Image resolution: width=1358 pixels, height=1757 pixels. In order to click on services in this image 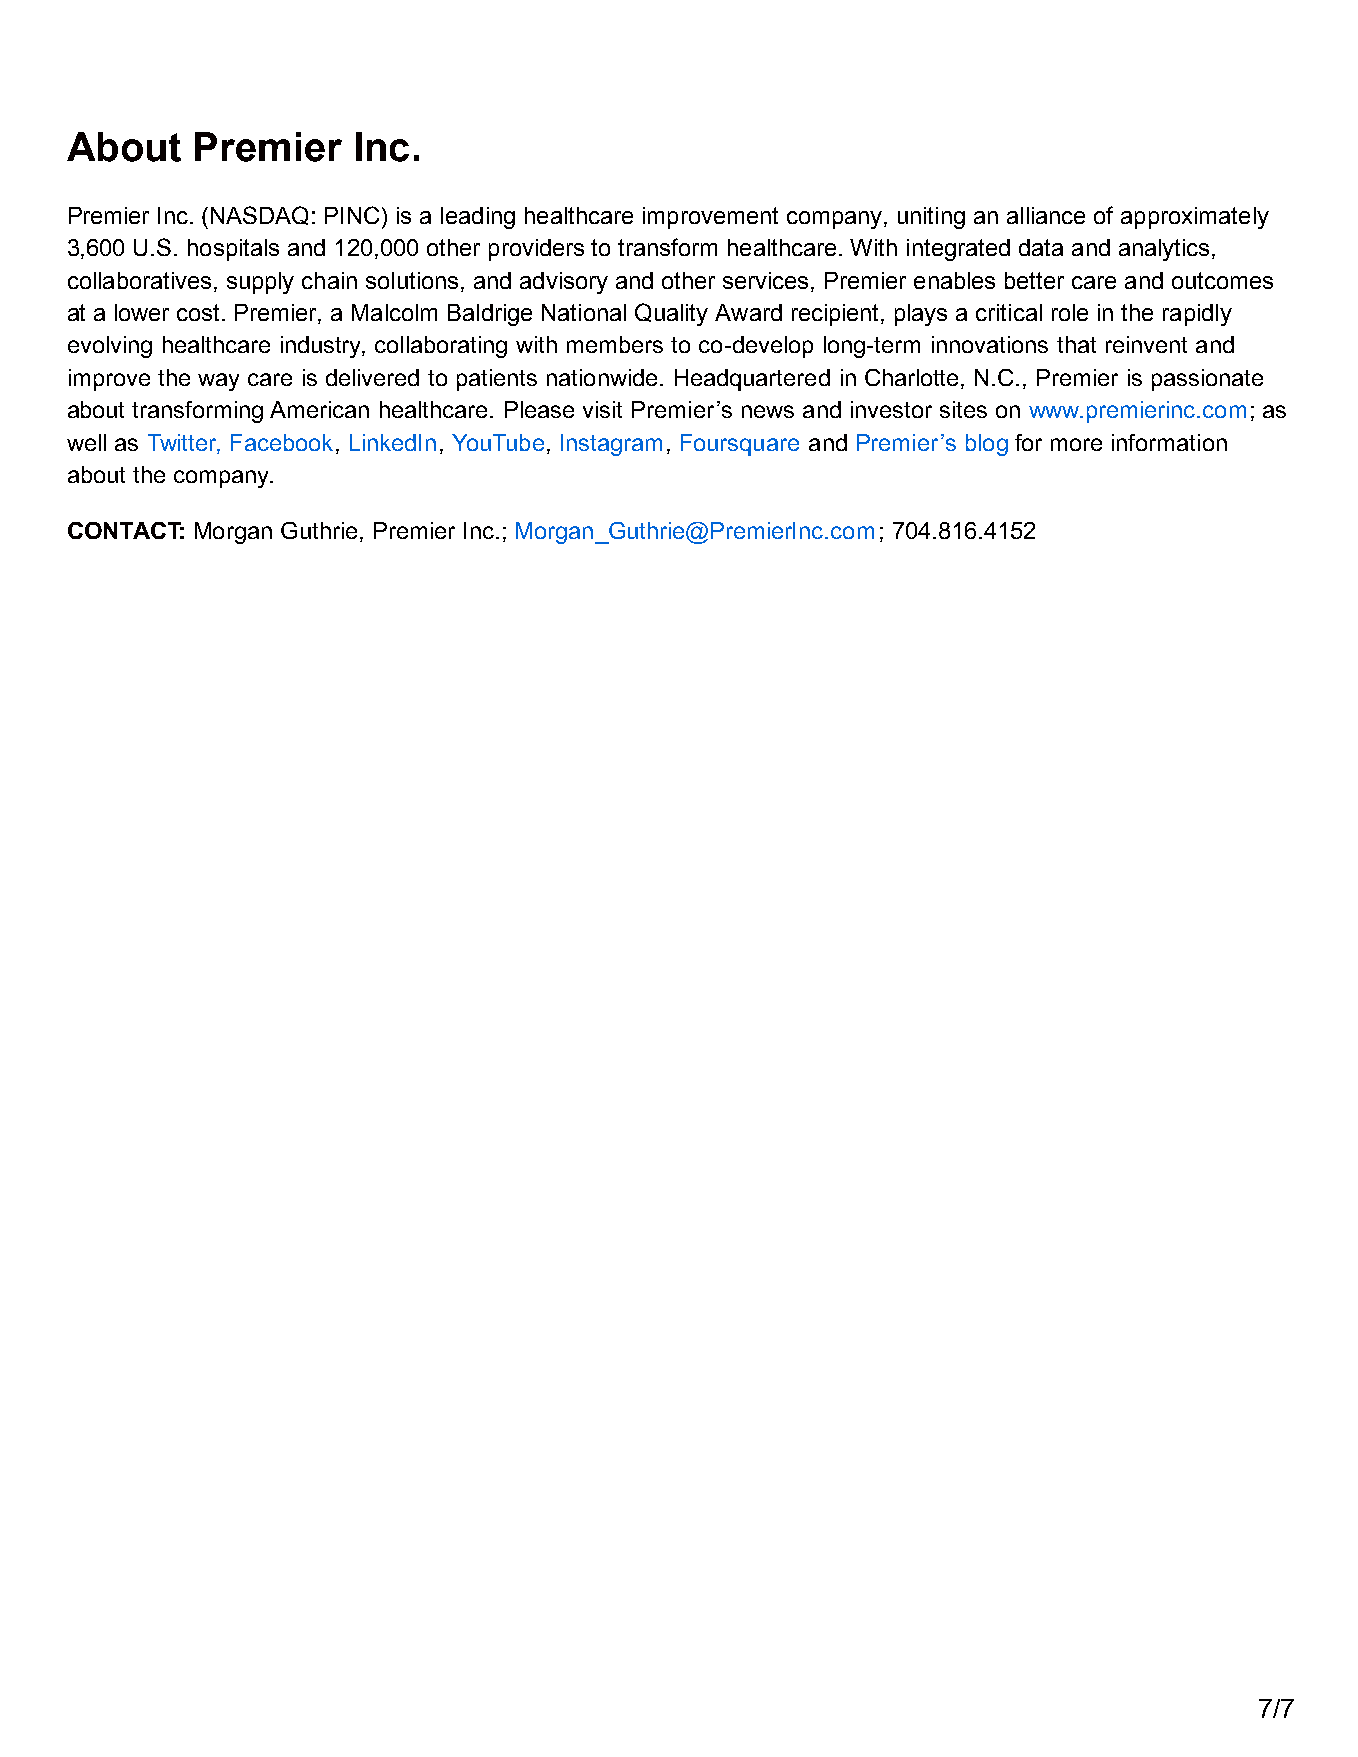, I will do `click(765, 280)`.
